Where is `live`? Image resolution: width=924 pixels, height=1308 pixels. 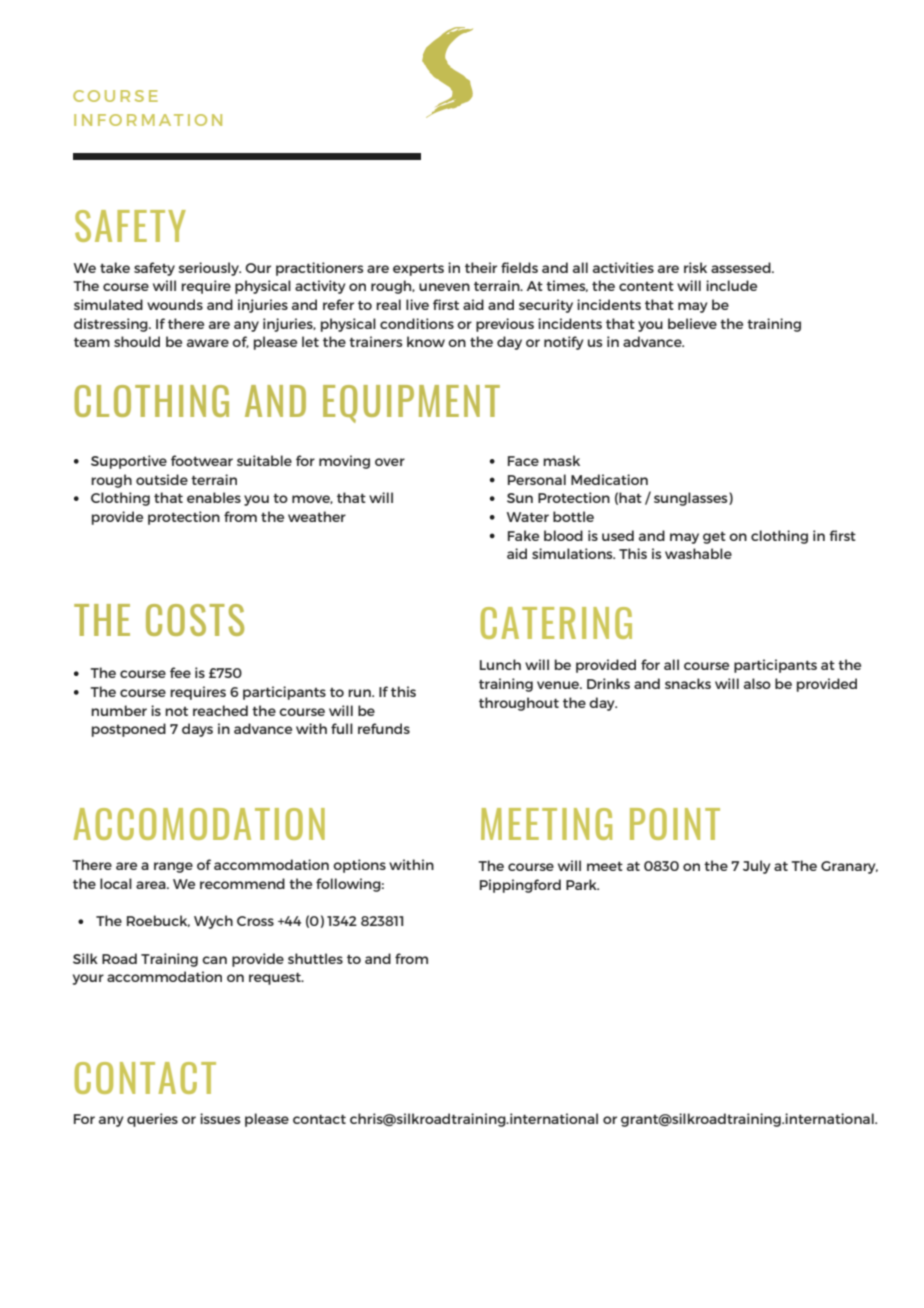
live is located at coordinates (417, 304).
